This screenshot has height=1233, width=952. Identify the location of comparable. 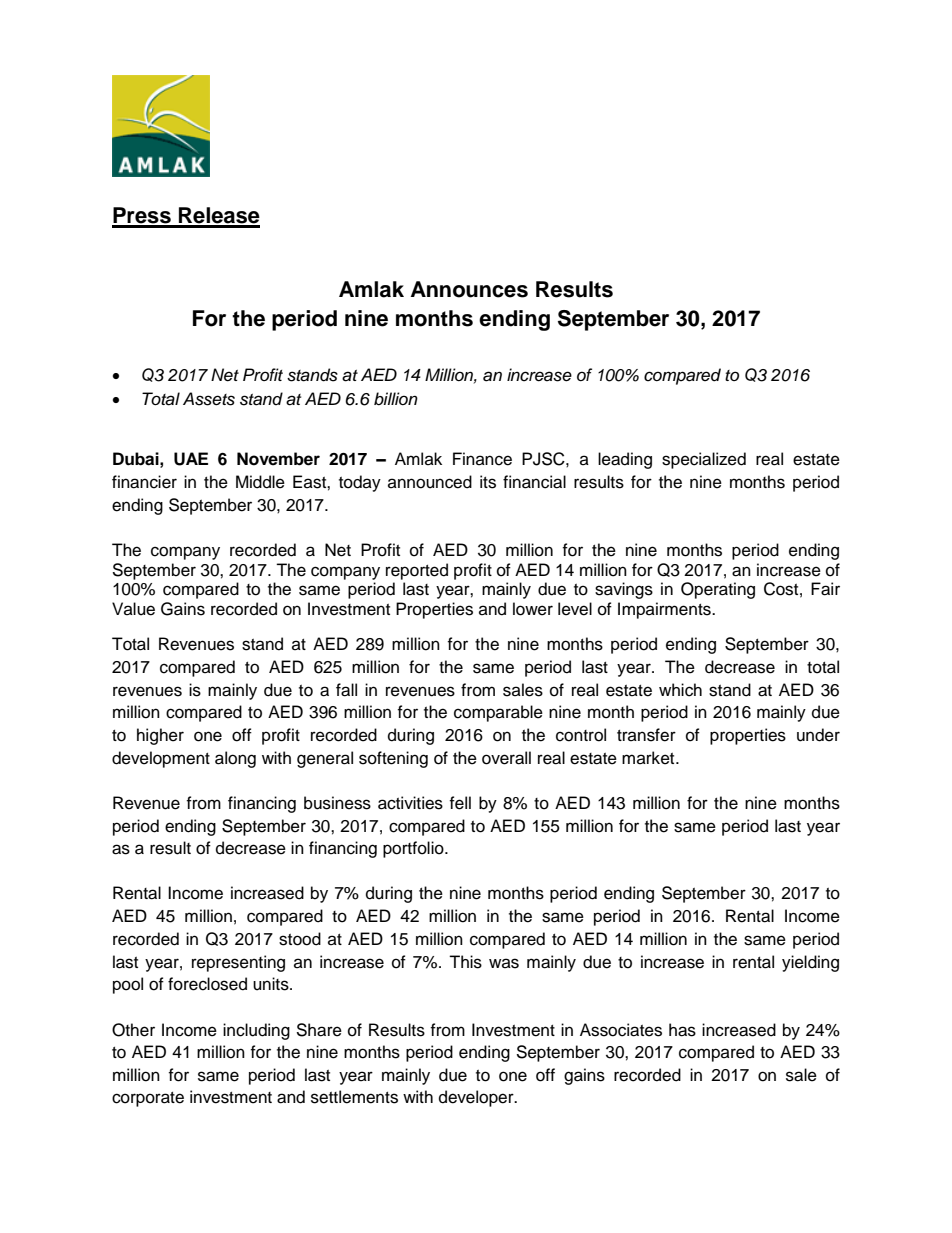
(498, 713).
